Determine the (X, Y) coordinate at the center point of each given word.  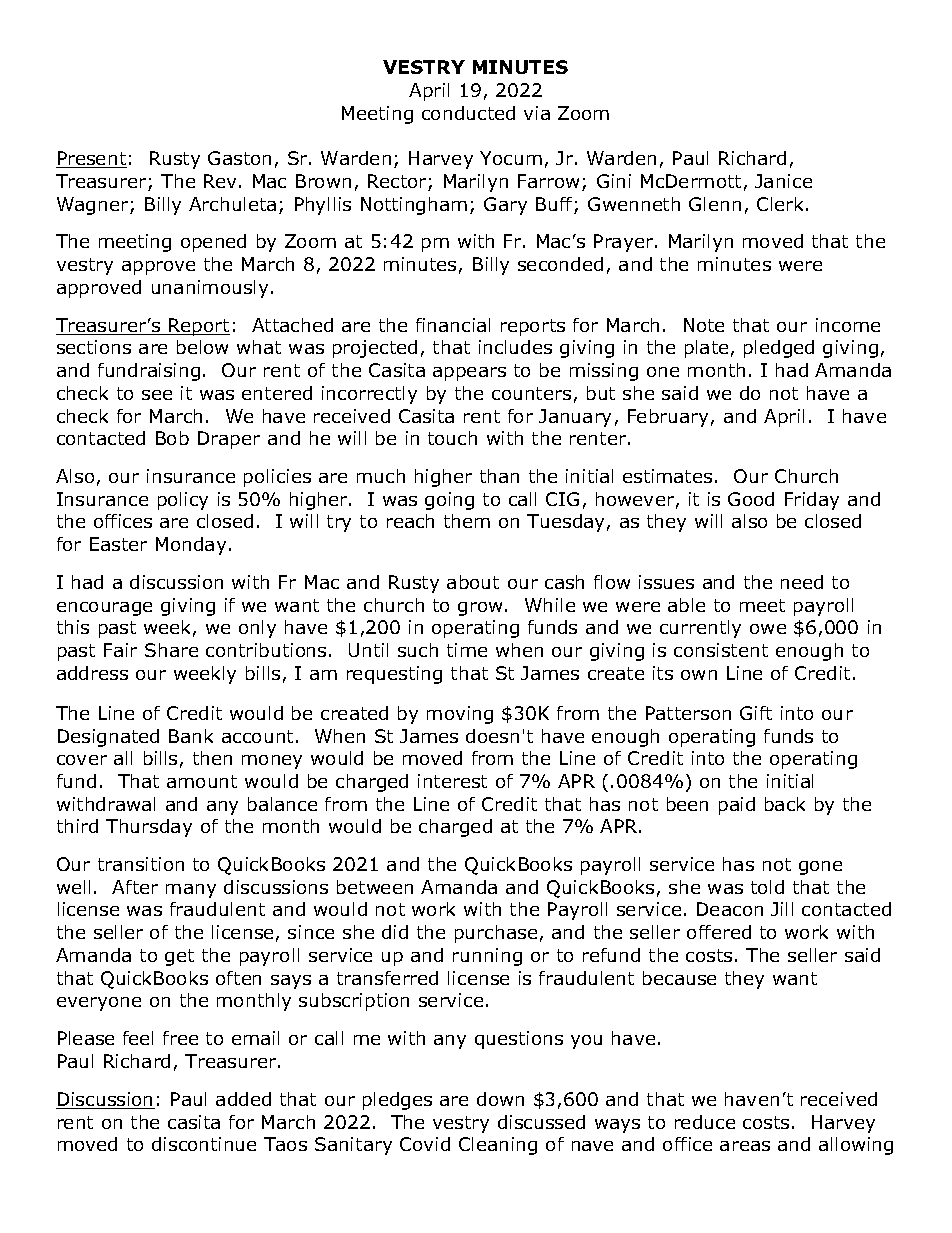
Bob (172, 438)
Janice (783, 181)
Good (751, 499)
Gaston (239, 158)
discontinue (204, 1144)
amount (202, 781)
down (500, 1099)
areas (745, 1146)
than (499, 476)
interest (452, 781)
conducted (468, 113)
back (785, 804)
